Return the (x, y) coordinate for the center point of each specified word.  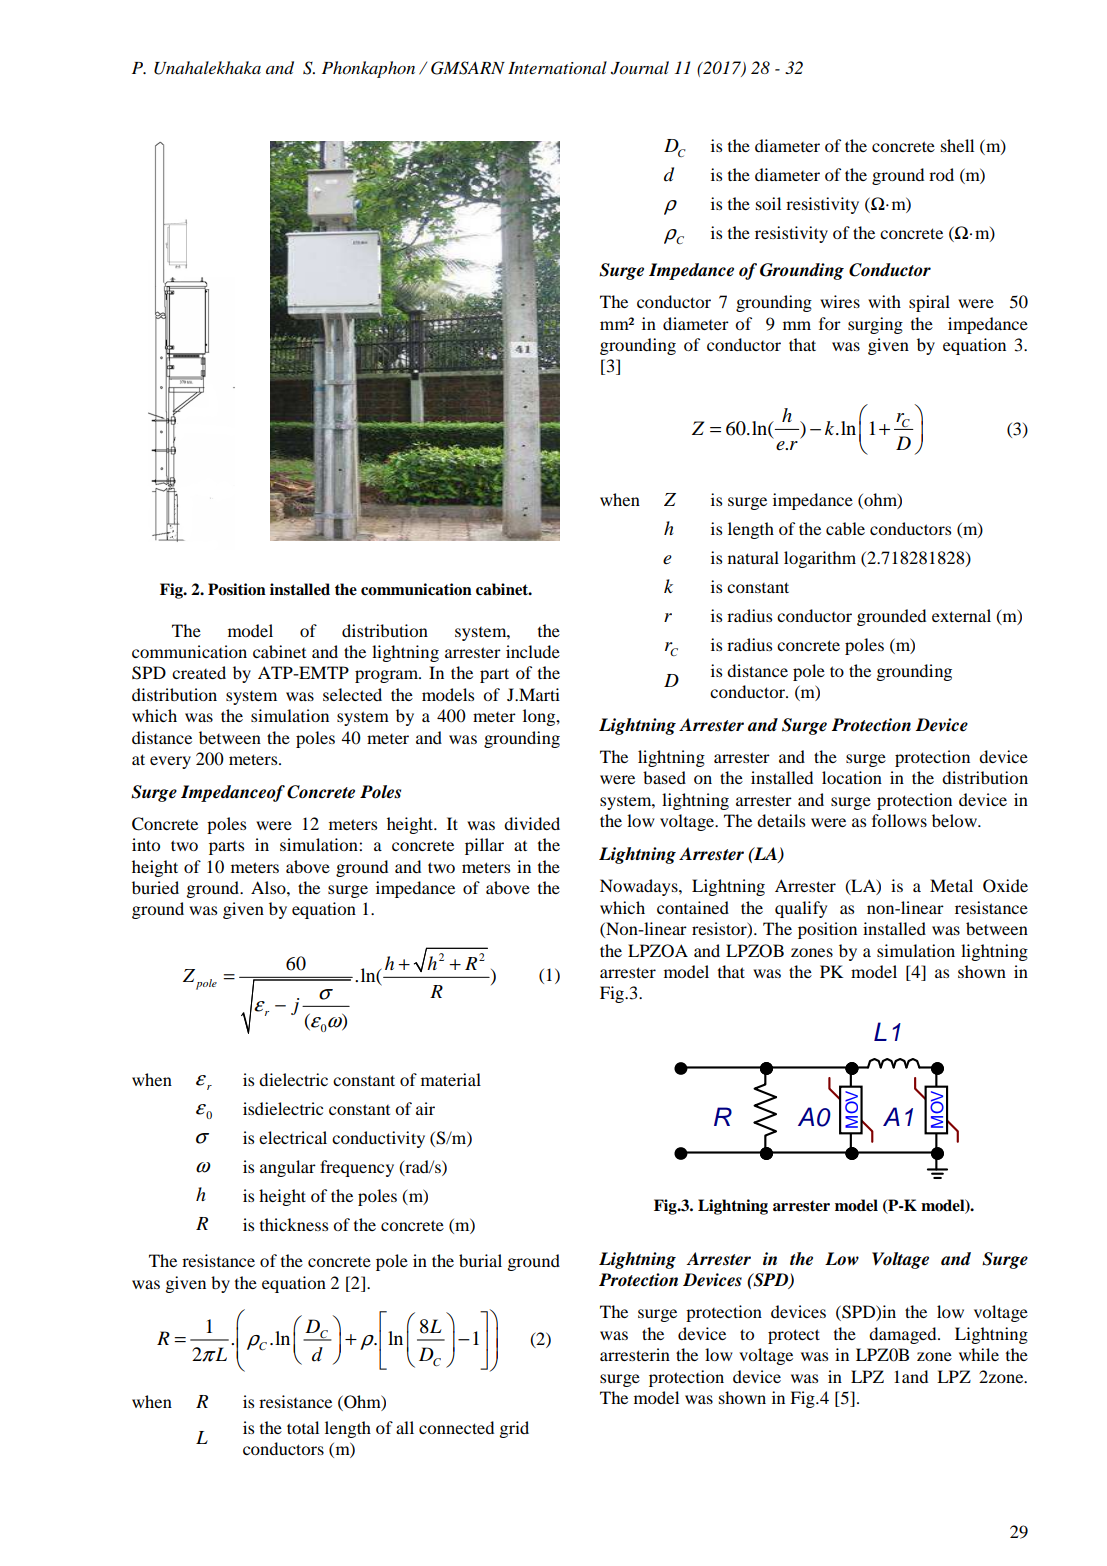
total (303, 1427)
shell (957, 145)
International (557, 68)
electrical (293, 1137)
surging (875, 325)
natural (753, 557)
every (170, 762)
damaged (904, 1335)
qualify (801, 909)
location (852, 777)
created (199, 672)
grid (514, 1429)
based (664, 777)
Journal (640, 68)
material (451, 1079)
